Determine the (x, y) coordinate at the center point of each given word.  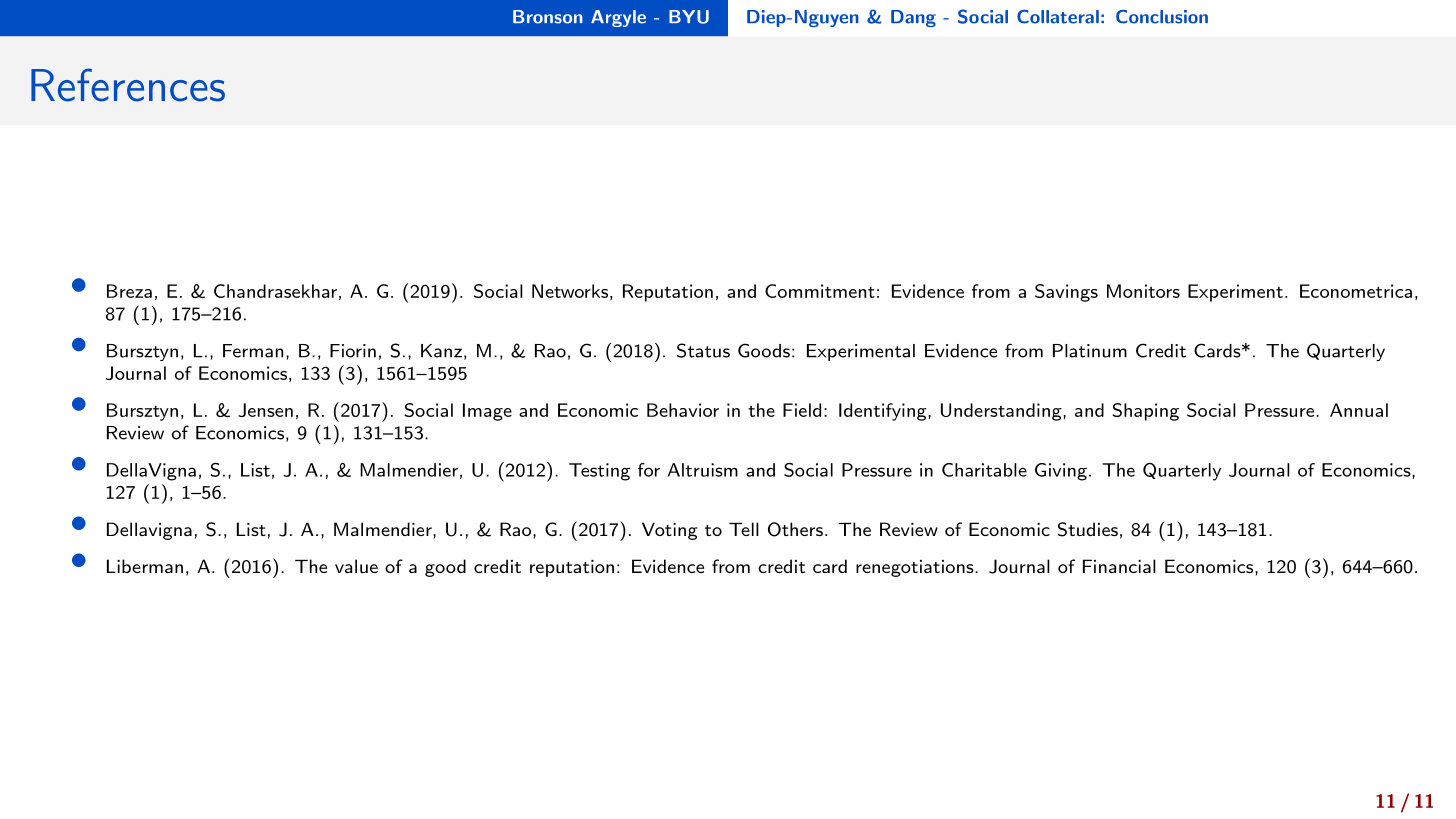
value (356, 566)
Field (802, 410)
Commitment (820, 291)
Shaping (1145, 412)
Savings (1066, 293)
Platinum (1090, 351)
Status (703, 350)
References (128, 85)
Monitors (1143, 291)
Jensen (265, 410)
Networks (570, 291)
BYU (689, 17)
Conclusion (1162, 17)
